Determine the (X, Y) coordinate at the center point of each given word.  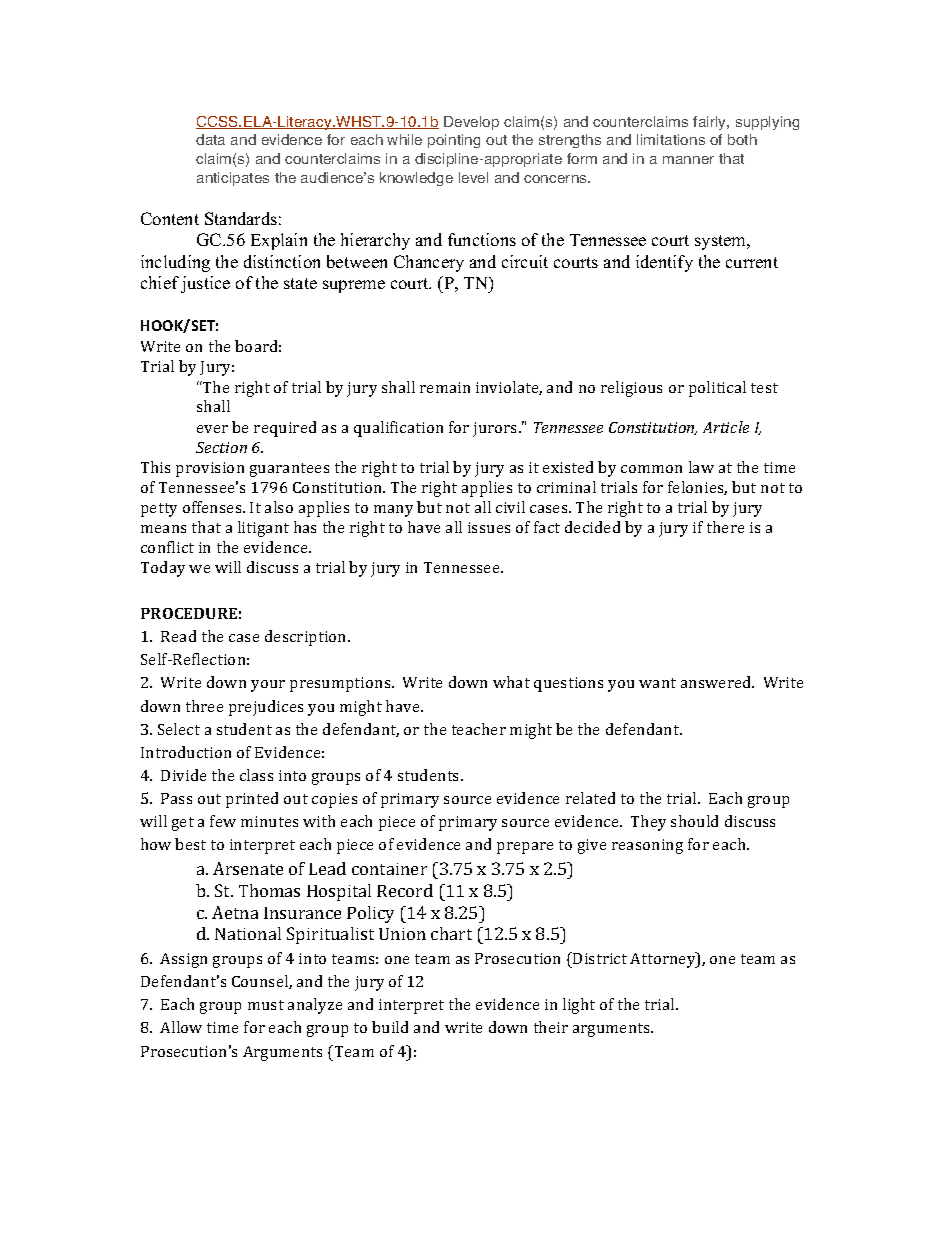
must (266, 1005)
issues (489, 527)
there (725, 527)
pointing (454, 141)
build (390, 1027)
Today (163, 569)
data (210, 139)
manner (688, 160)
